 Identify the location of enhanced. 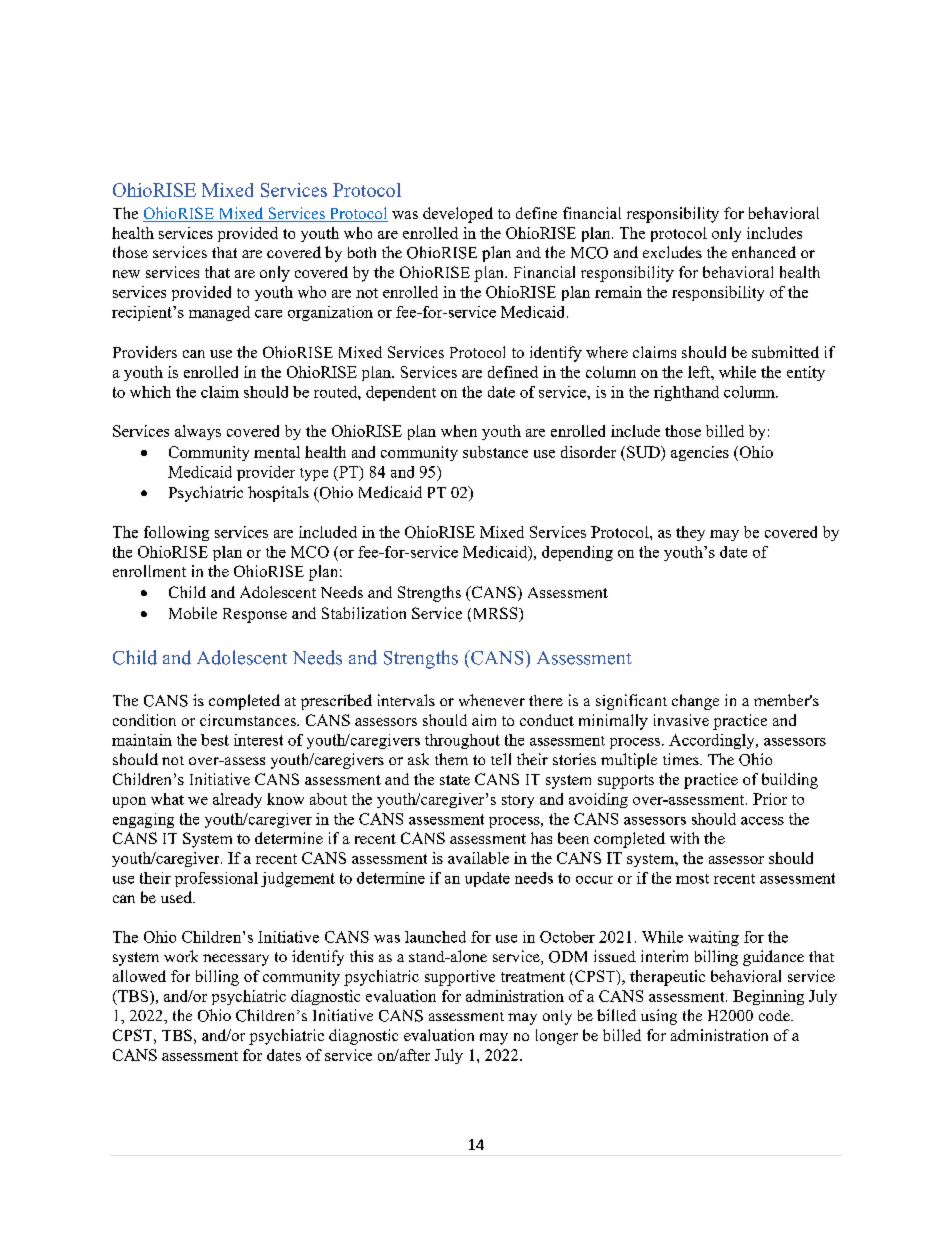
(764, 252).
